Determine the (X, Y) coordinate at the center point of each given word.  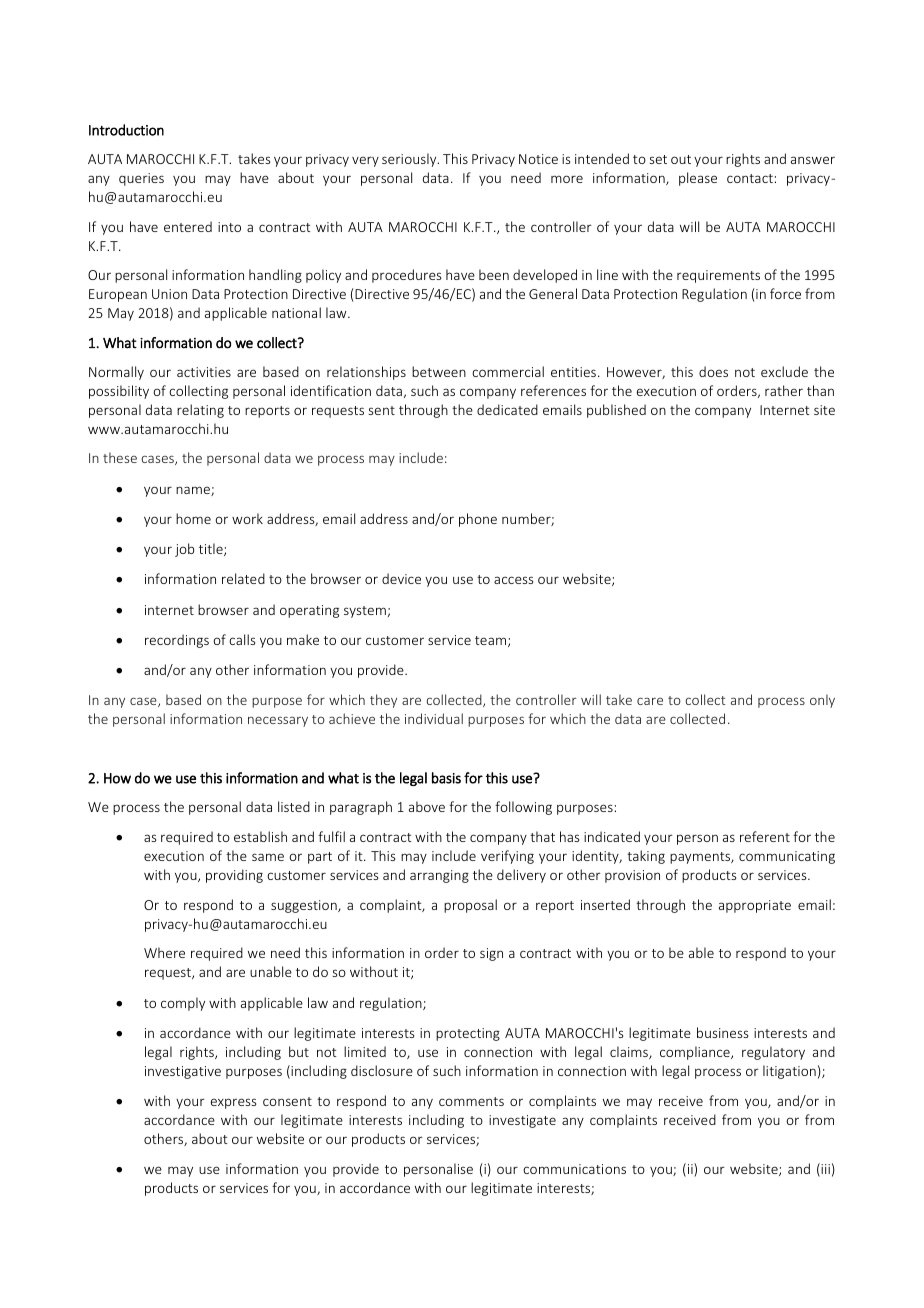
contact (750, 178)
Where (164, 952)
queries (141, 179)
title (212, 549)
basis (446, 778)
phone (478, 520)
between (439, 371)
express (233, 1103)
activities (204, 372)
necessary (278, 721)
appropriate (755, 906)
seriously (410, 160)
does (713, 371)
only (822, 701)
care (650, 701)
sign (491, 954)
